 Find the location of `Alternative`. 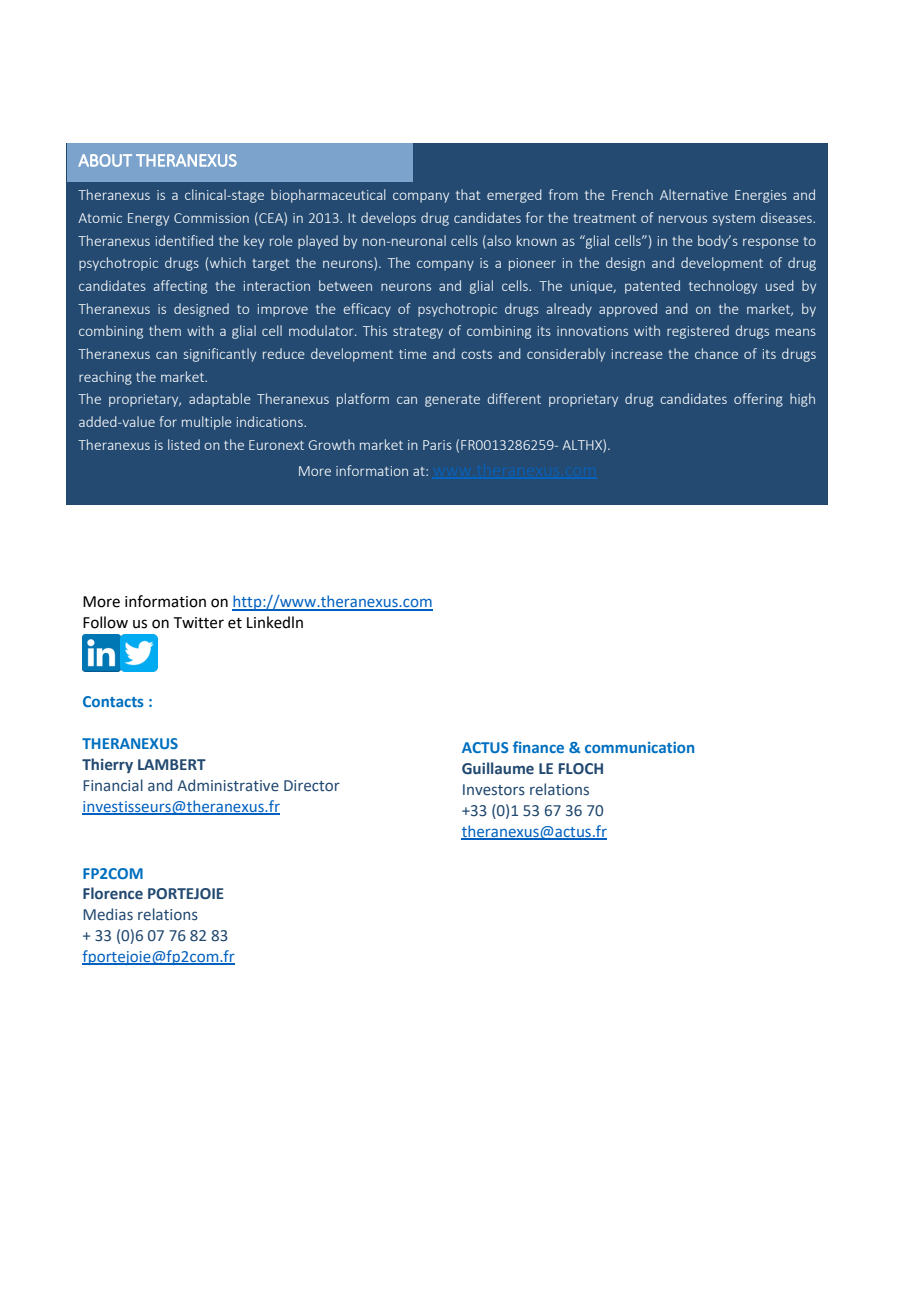

Alternative is located at coordinates (694, 194).
